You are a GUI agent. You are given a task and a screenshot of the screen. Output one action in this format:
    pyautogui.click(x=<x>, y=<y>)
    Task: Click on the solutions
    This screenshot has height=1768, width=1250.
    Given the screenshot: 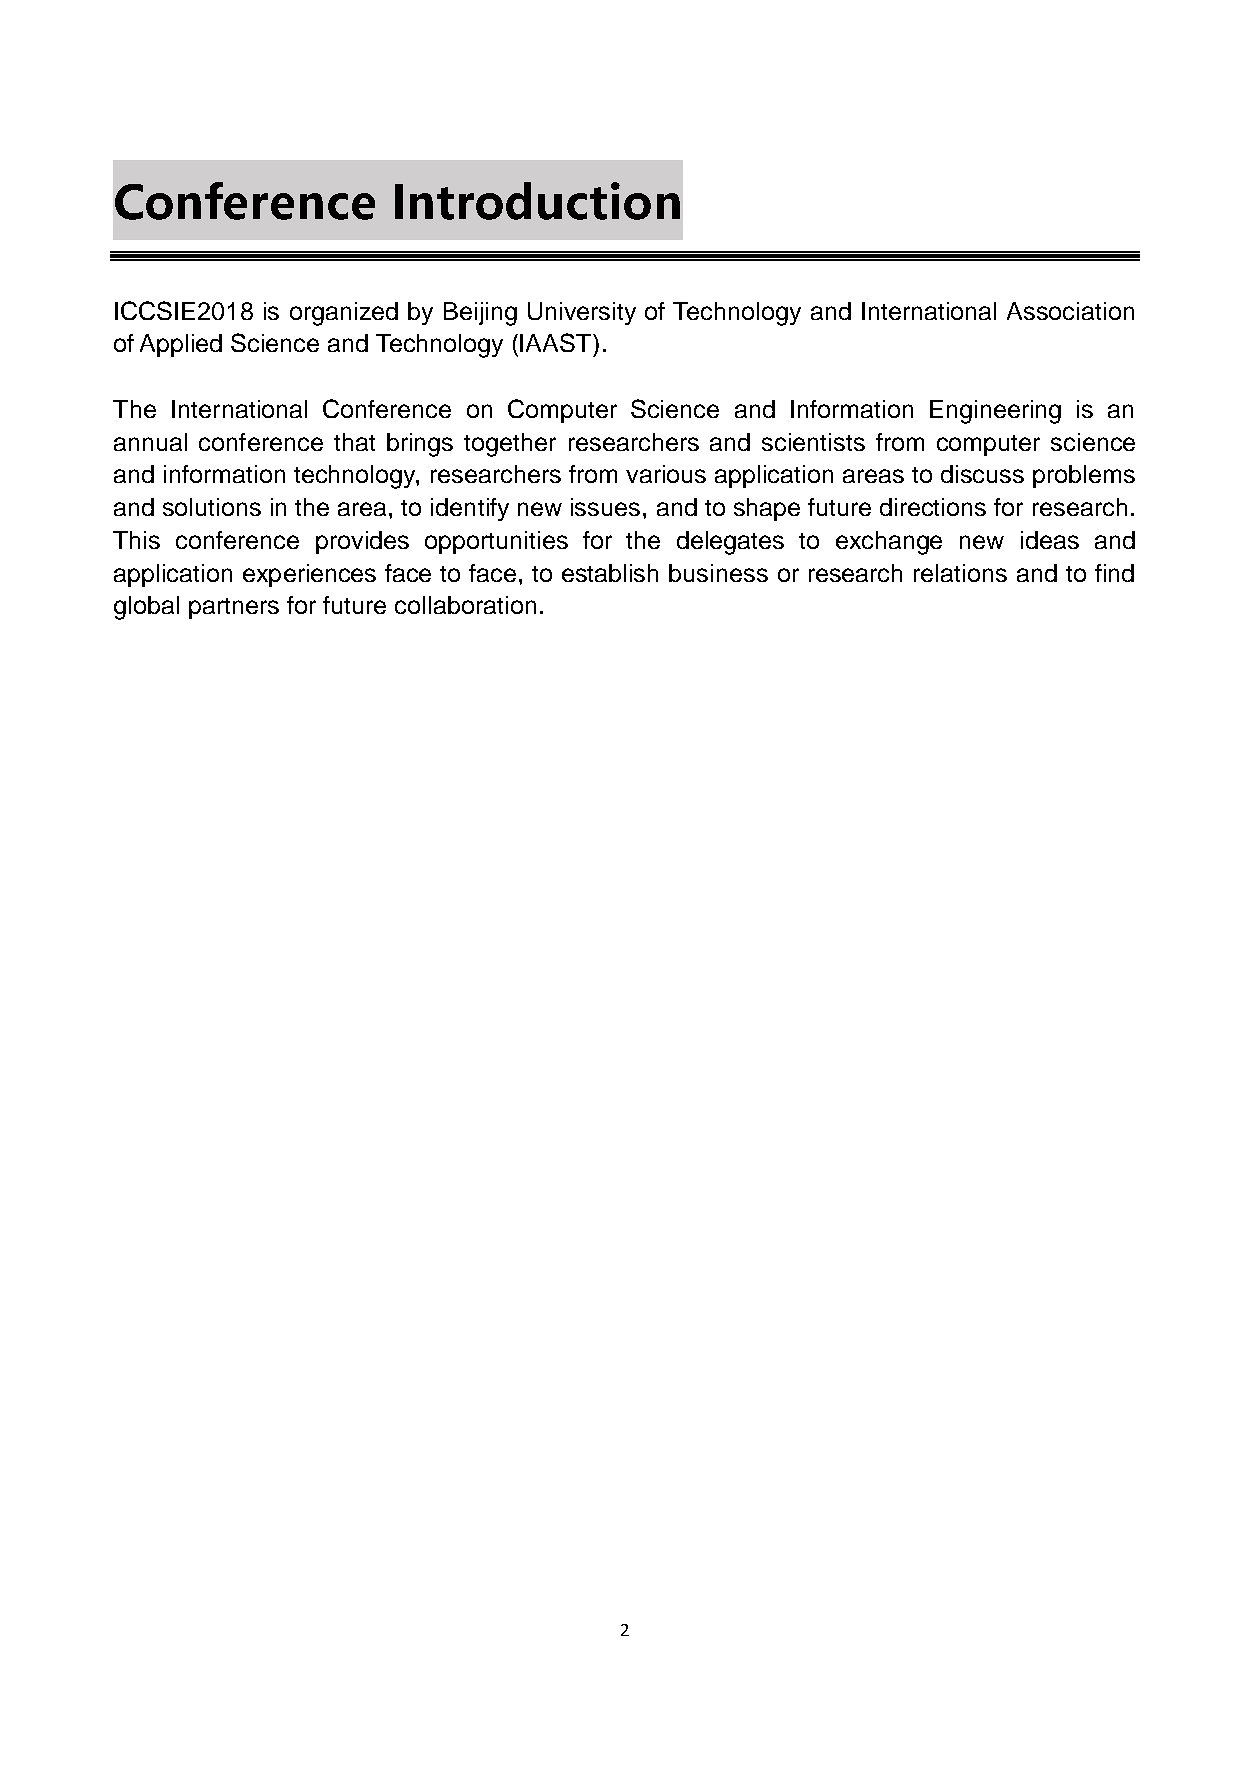 What is the action you would take?
    pyautogui.click(x=212, y=507)
